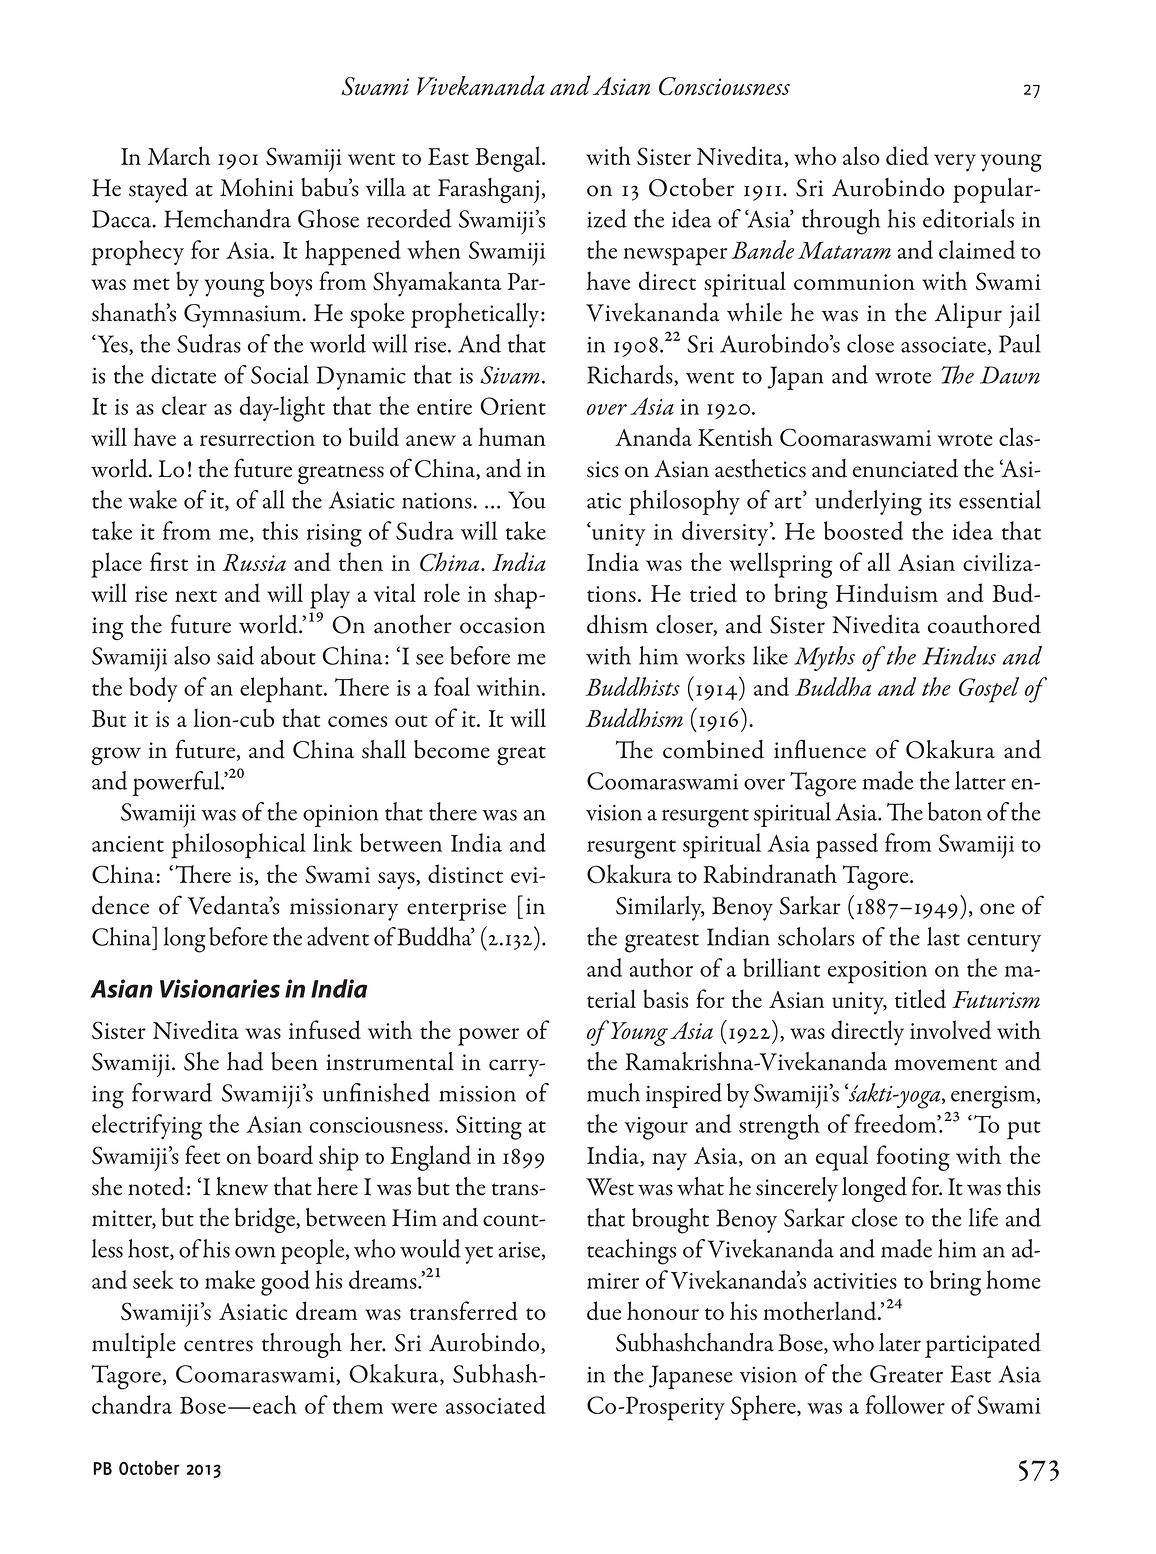  What do you see at coordinates (920, 998) in the page?
I see `titled` at bounding box center [920, 998].
